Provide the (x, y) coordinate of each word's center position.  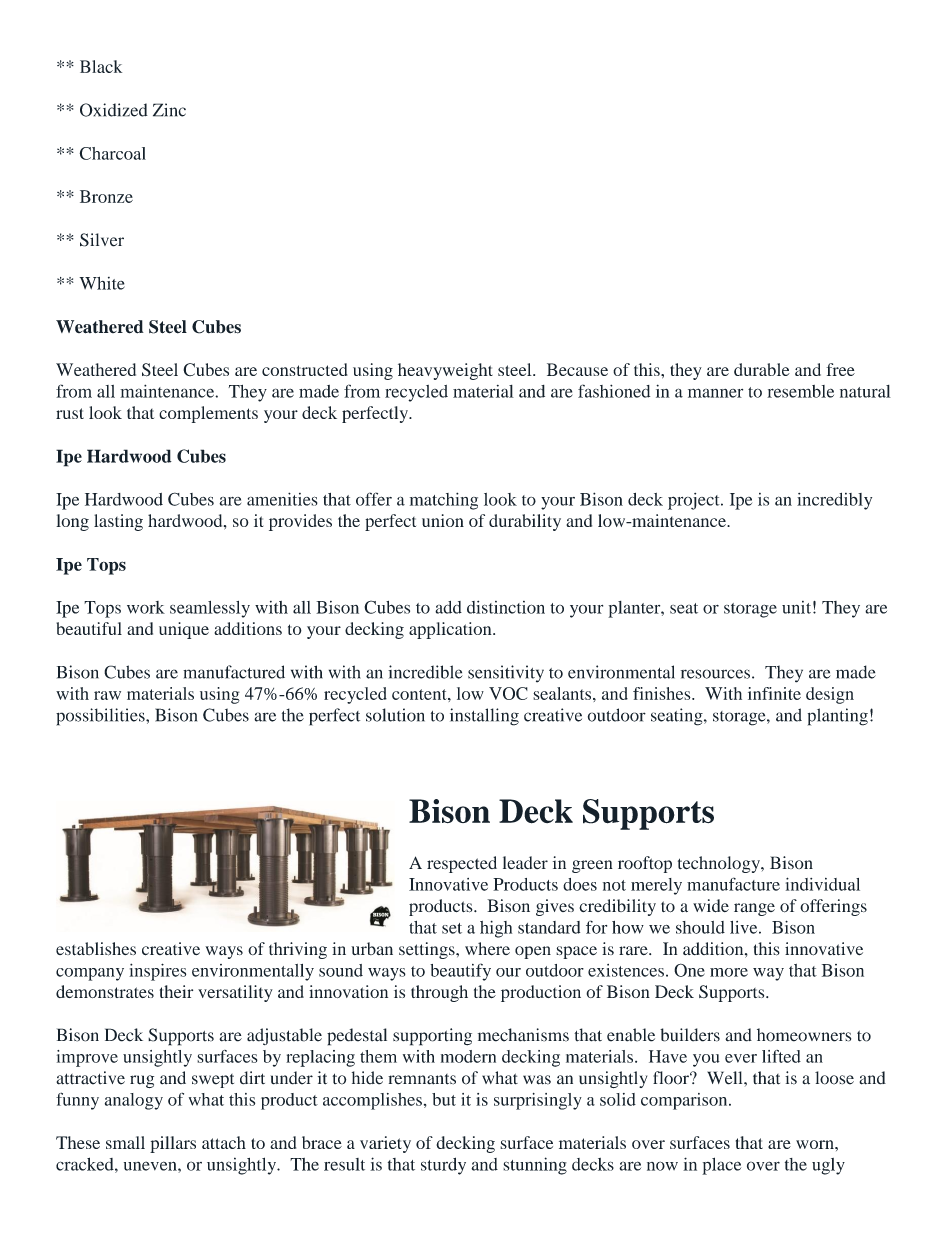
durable (762, 369)
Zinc (169, 110)
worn (816, 1144)
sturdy (443, 1166)
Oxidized (114, 110)
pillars (173, 1144)
